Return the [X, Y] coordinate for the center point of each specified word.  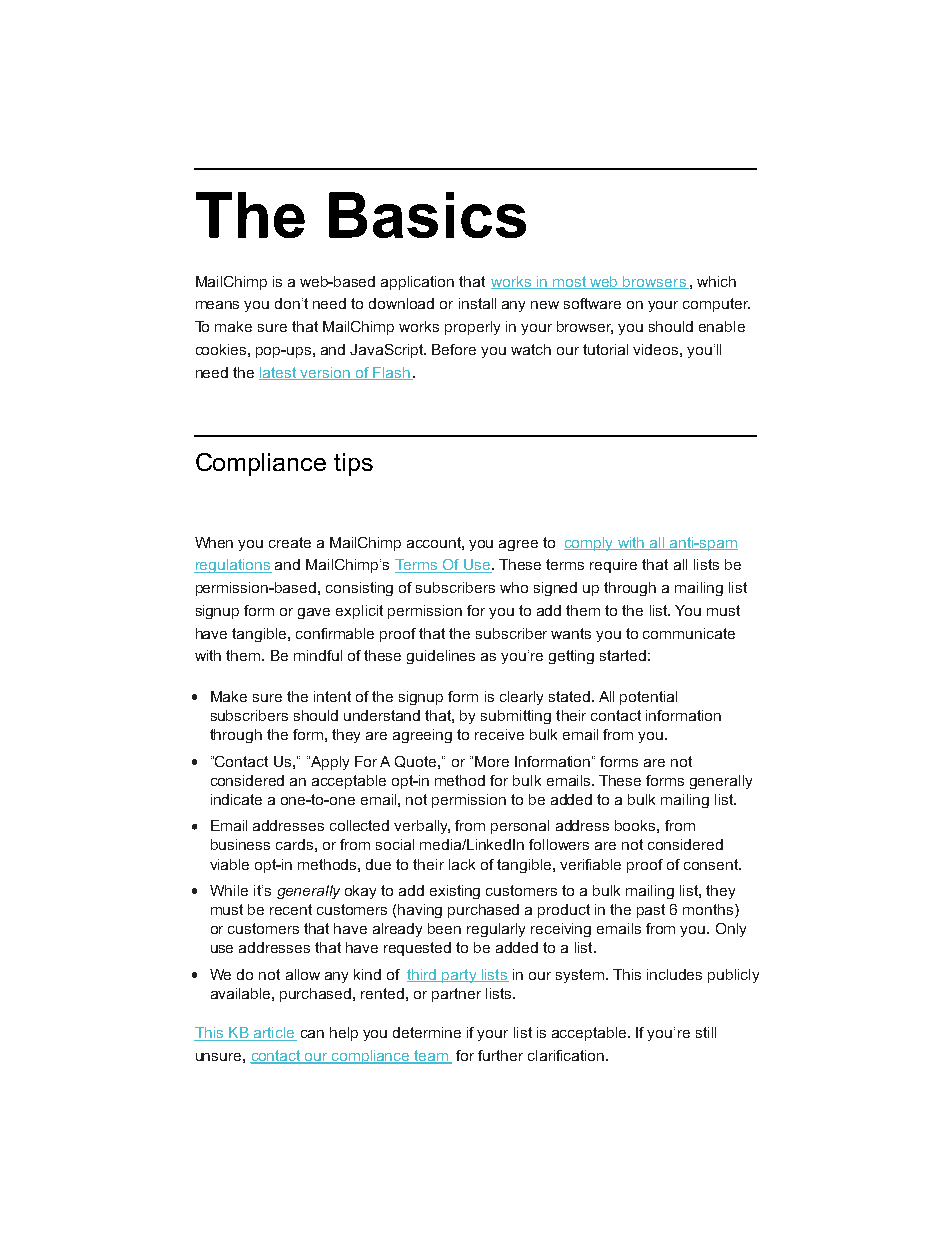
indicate [236, 799]
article [273, 1034]
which [716, 281]
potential [648, 698]
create [290, 542]
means [217, 305]
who [514, 587]
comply [590, 544]
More [492, 761]
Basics [427, 215]
